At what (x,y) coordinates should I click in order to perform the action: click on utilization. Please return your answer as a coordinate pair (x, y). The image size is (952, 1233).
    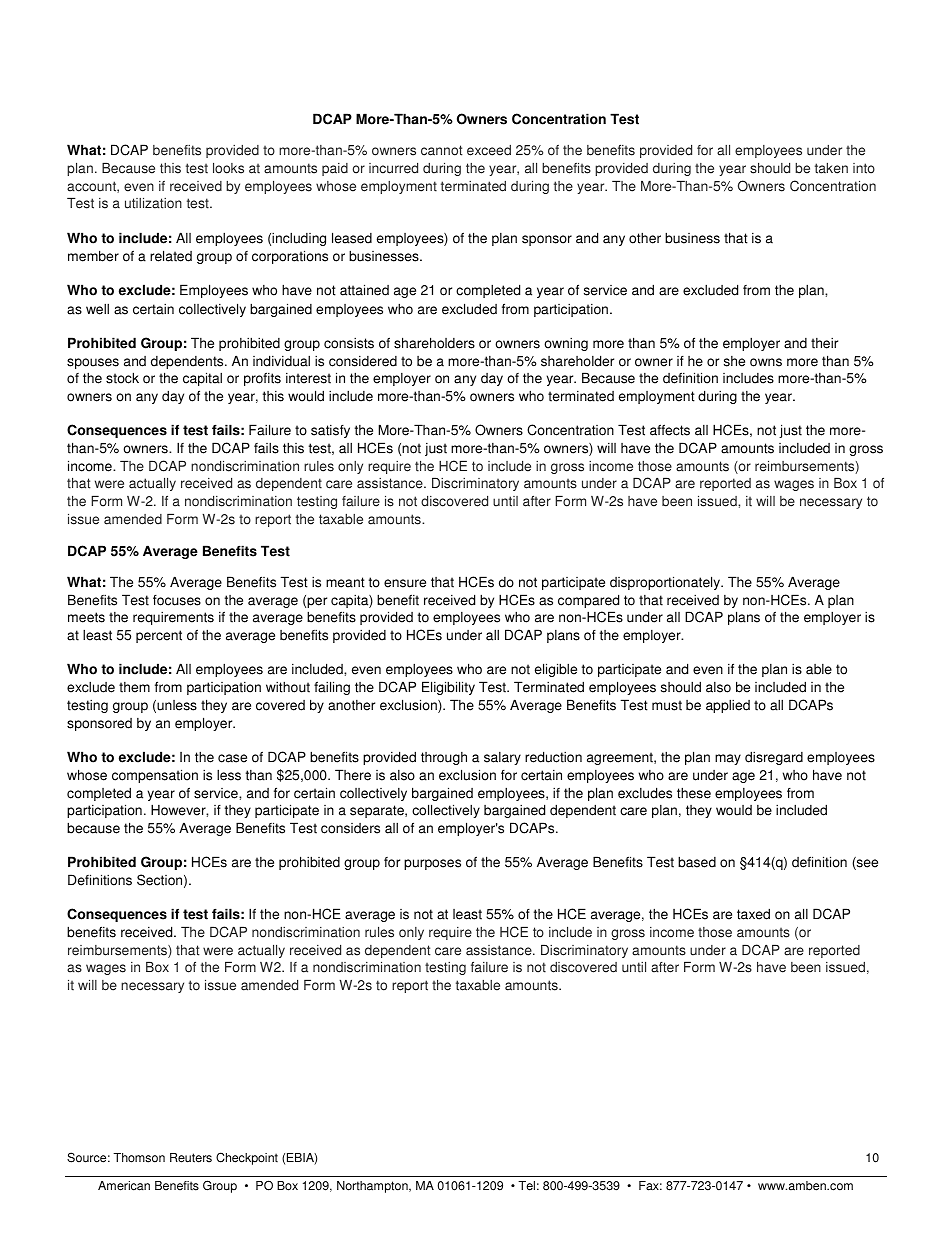
    Looking at the image, I should click on (153, 203).
